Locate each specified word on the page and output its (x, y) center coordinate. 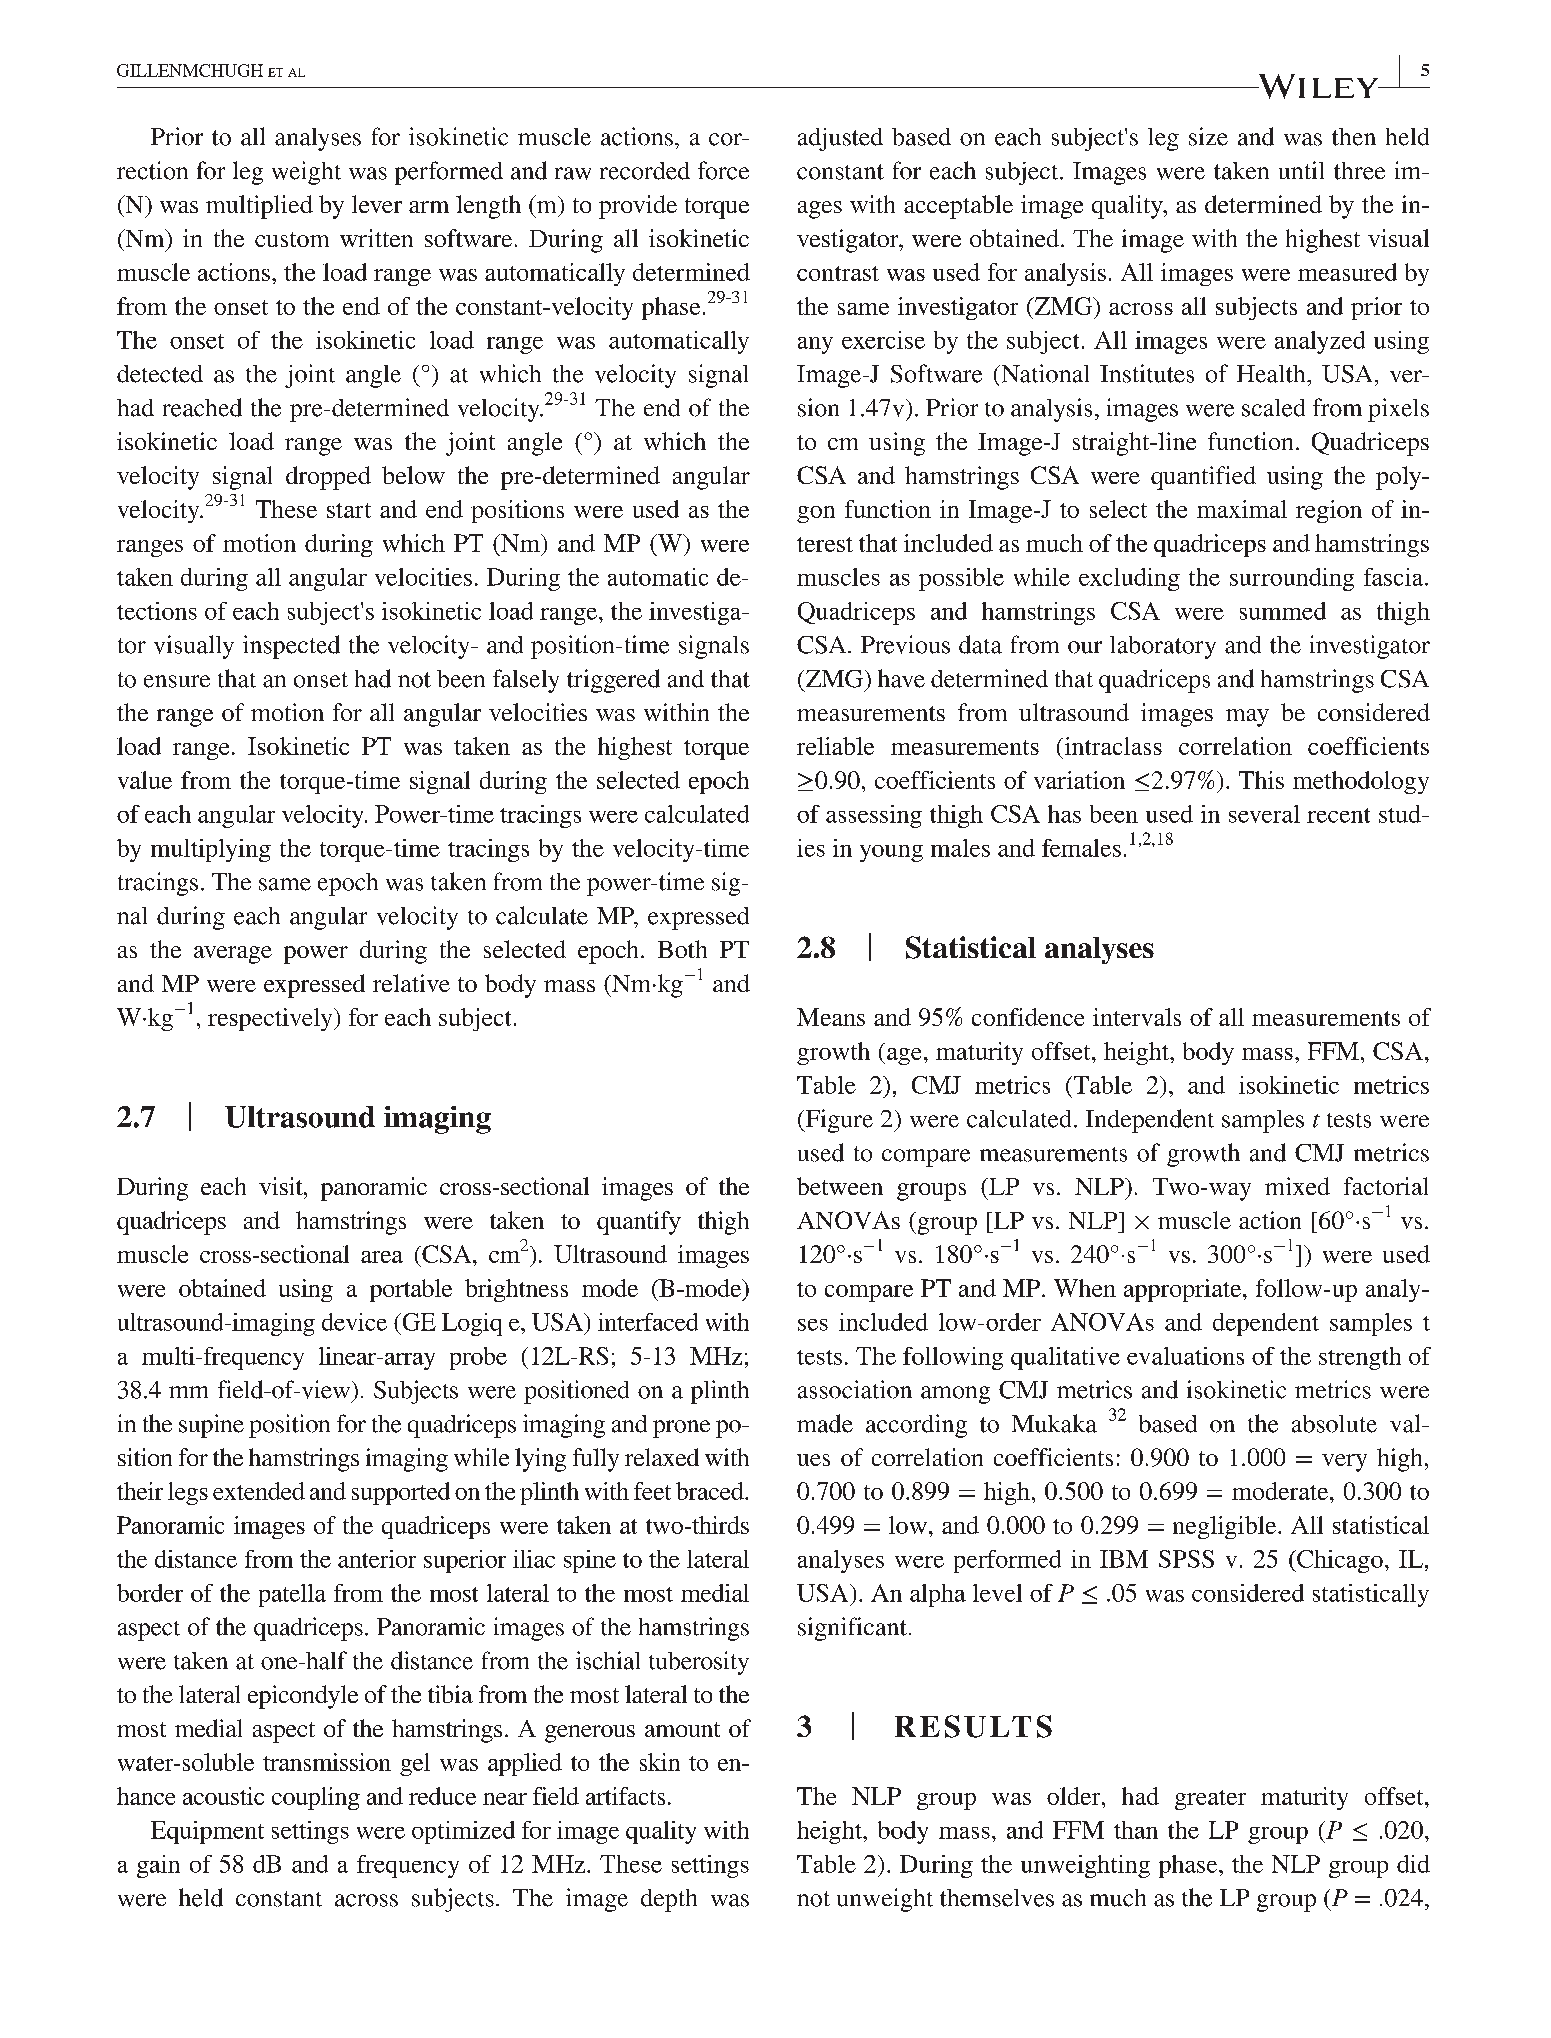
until (1301, 170)
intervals (1137, 1017)
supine (211, 1426)
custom (292, 239)
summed (1283, 611)
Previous (905, 644)
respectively (271, 1019)
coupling (316, 1798)
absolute (1334, 1424)
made (825, 1423)
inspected (291, 647)
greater (1210, 1800)
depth (669, 1900)
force (723, 170)
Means (831, 1017)
